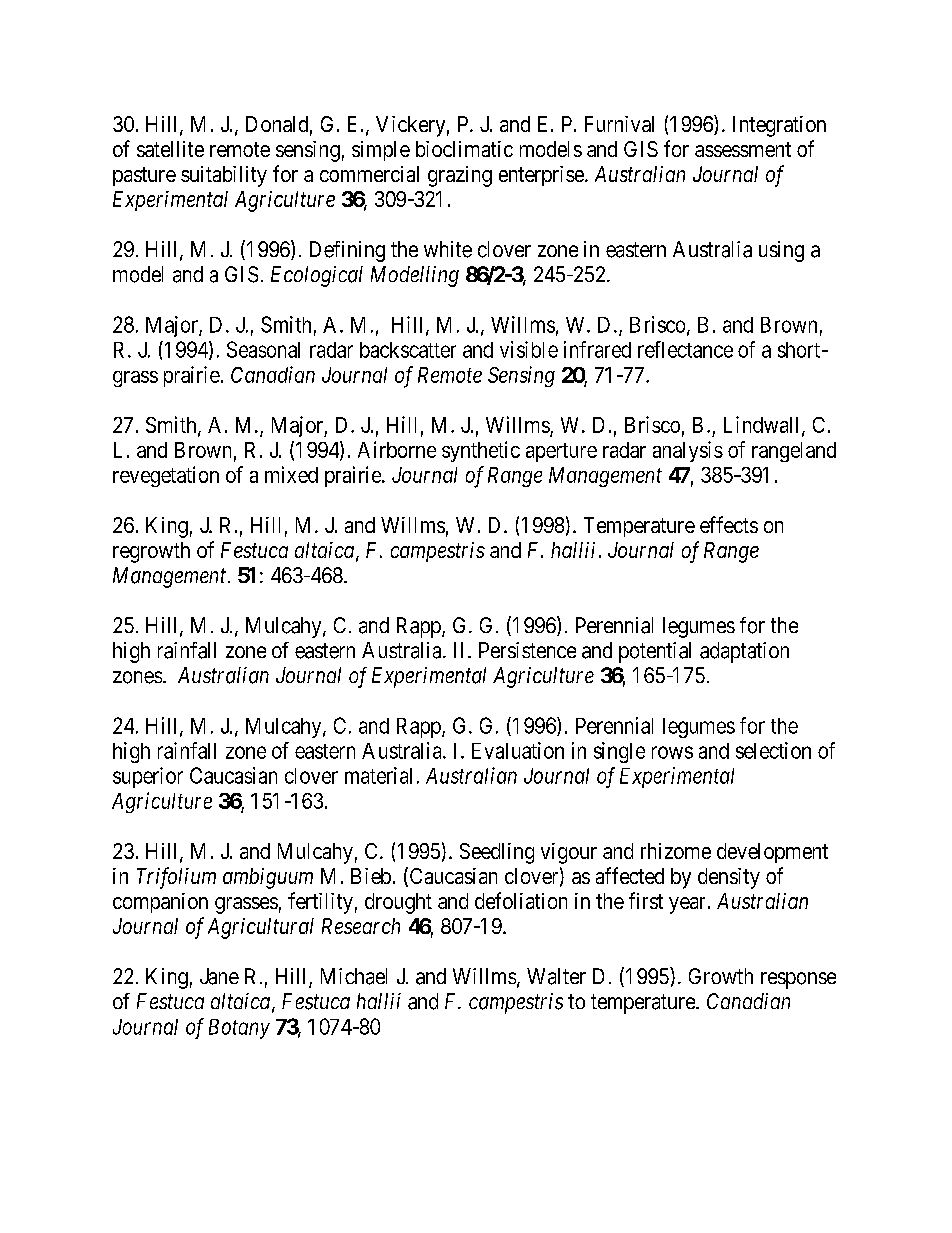 The height and width of the screenshot is (1233, 952). What do you see at coordinates (224, 176) in the screenshot?
I see `suitability` at bounding box center [224, 176].
